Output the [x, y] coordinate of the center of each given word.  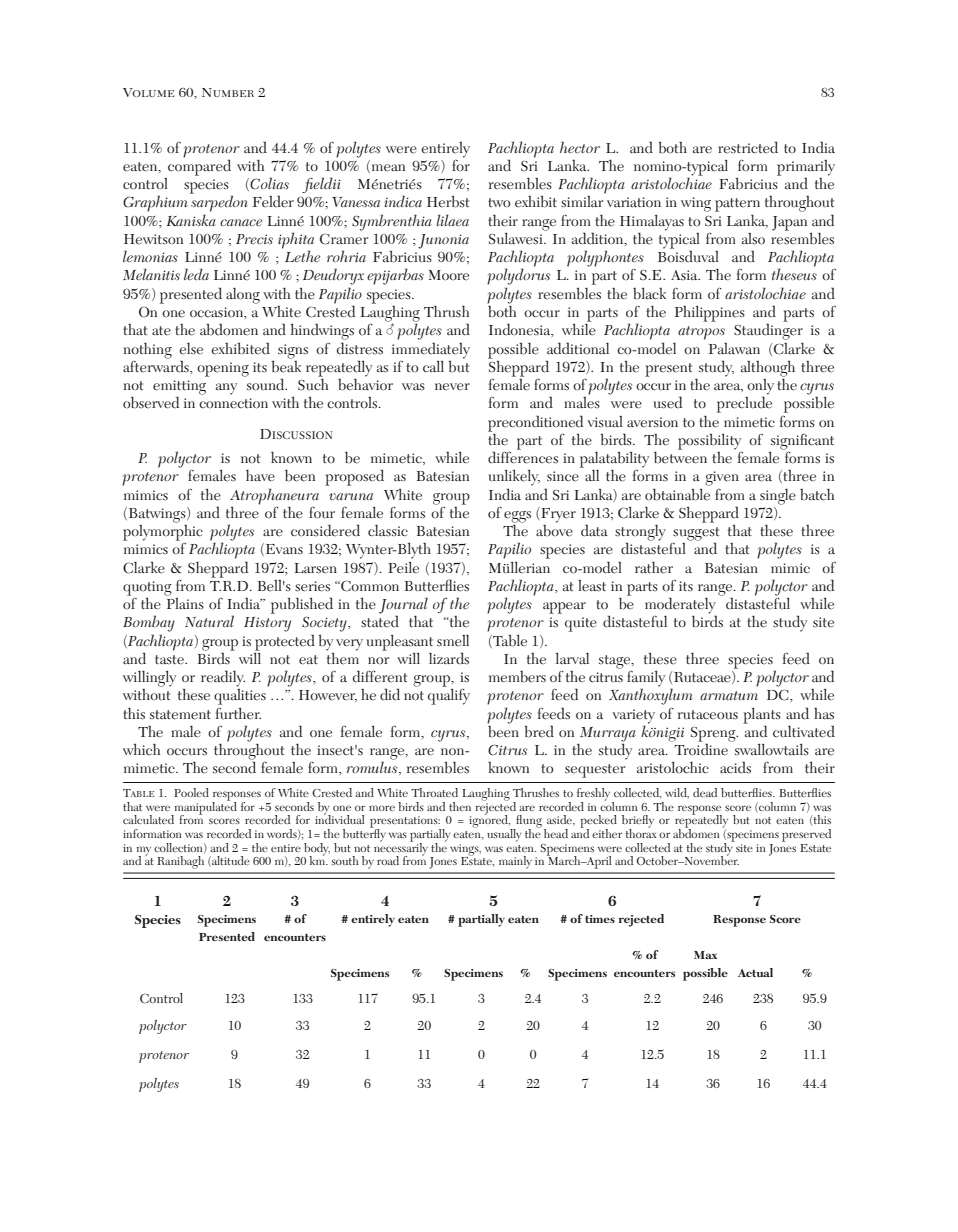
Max [705, 955]
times [600, 919]
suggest [696, 535]
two [499, 202]
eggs [517, 518]
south [345, 860]
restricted [748, 147]
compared [199, 166]
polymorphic [163, 532]
